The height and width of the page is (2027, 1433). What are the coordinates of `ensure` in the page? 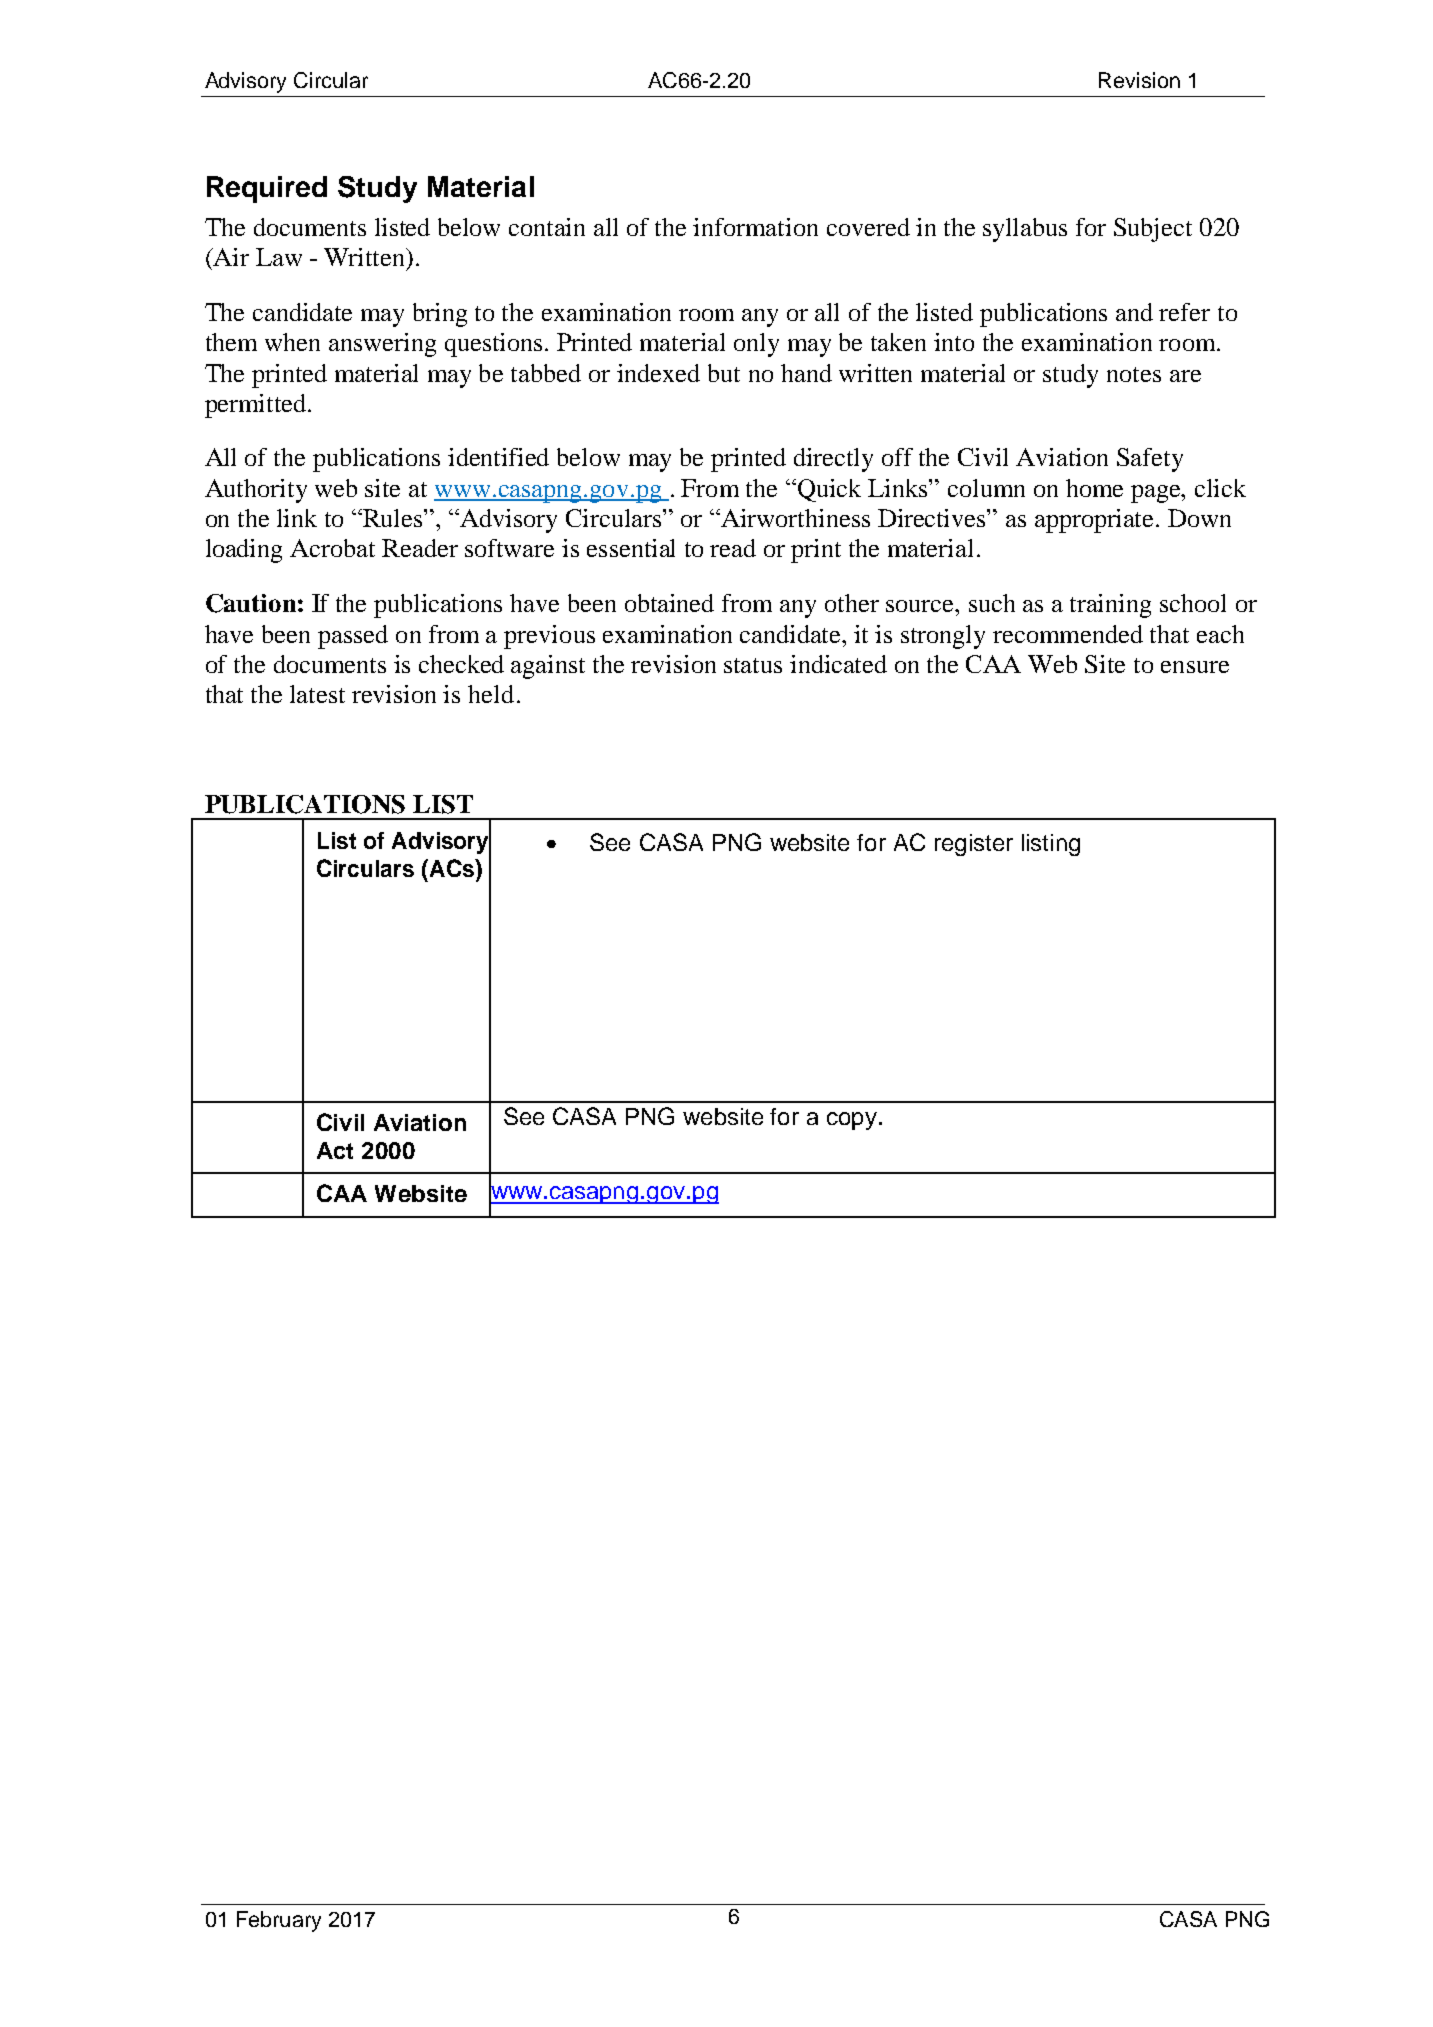 It's located at (1195, 667).
